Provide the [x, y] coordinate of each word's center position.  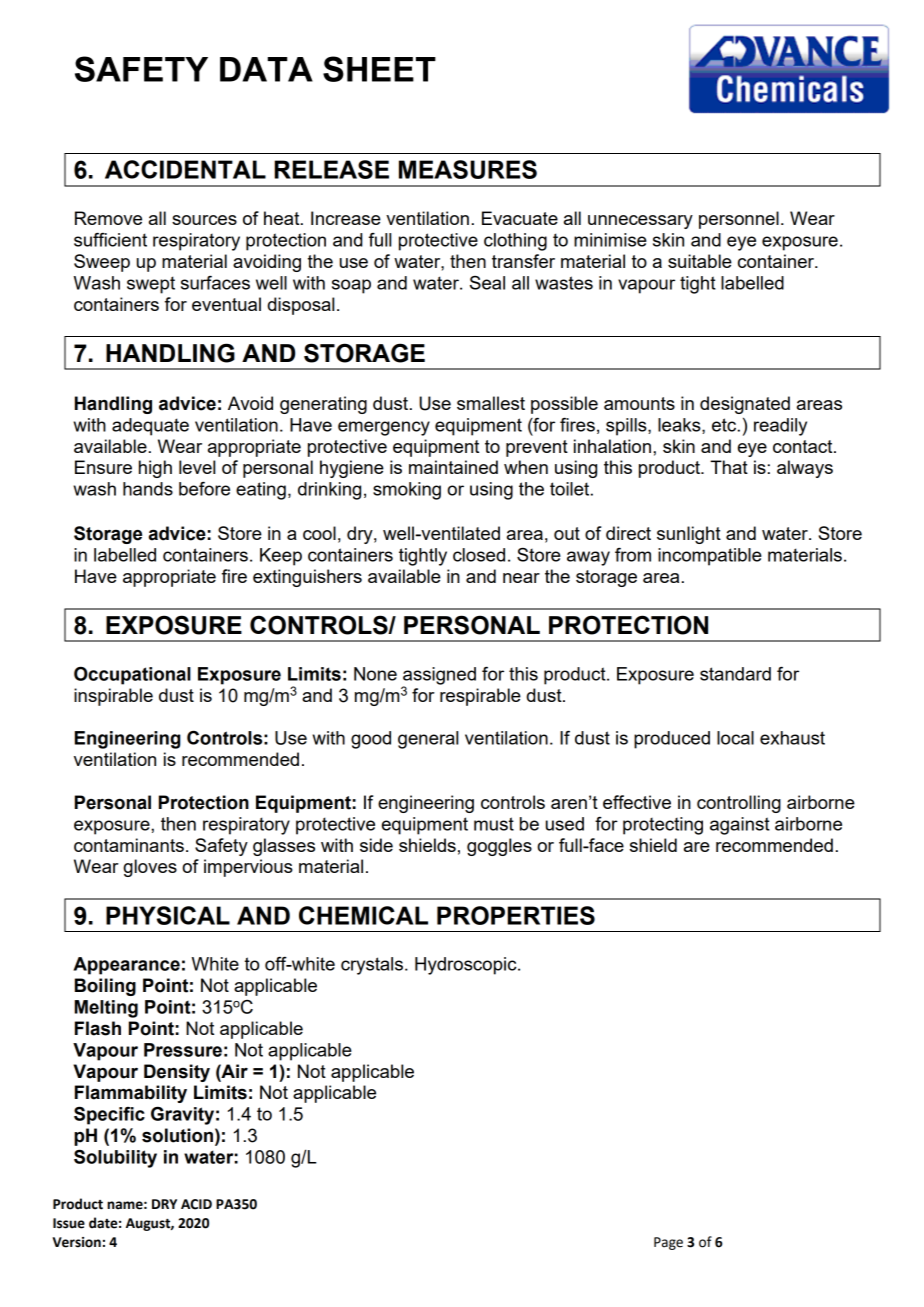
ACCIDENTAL [185, 169]
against [740, 826]
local [735, 738]
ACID [196, 1204]
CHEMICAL [363, 915]
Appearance [126, 966]
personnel [739, 220]
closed [479, 555]
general [428, 740]
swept [151, 285]
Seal [487, 283]
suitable [700, 261]
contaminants [129, 845]
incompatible [710, 557]
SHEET [379, 69]
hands [148, 489]
